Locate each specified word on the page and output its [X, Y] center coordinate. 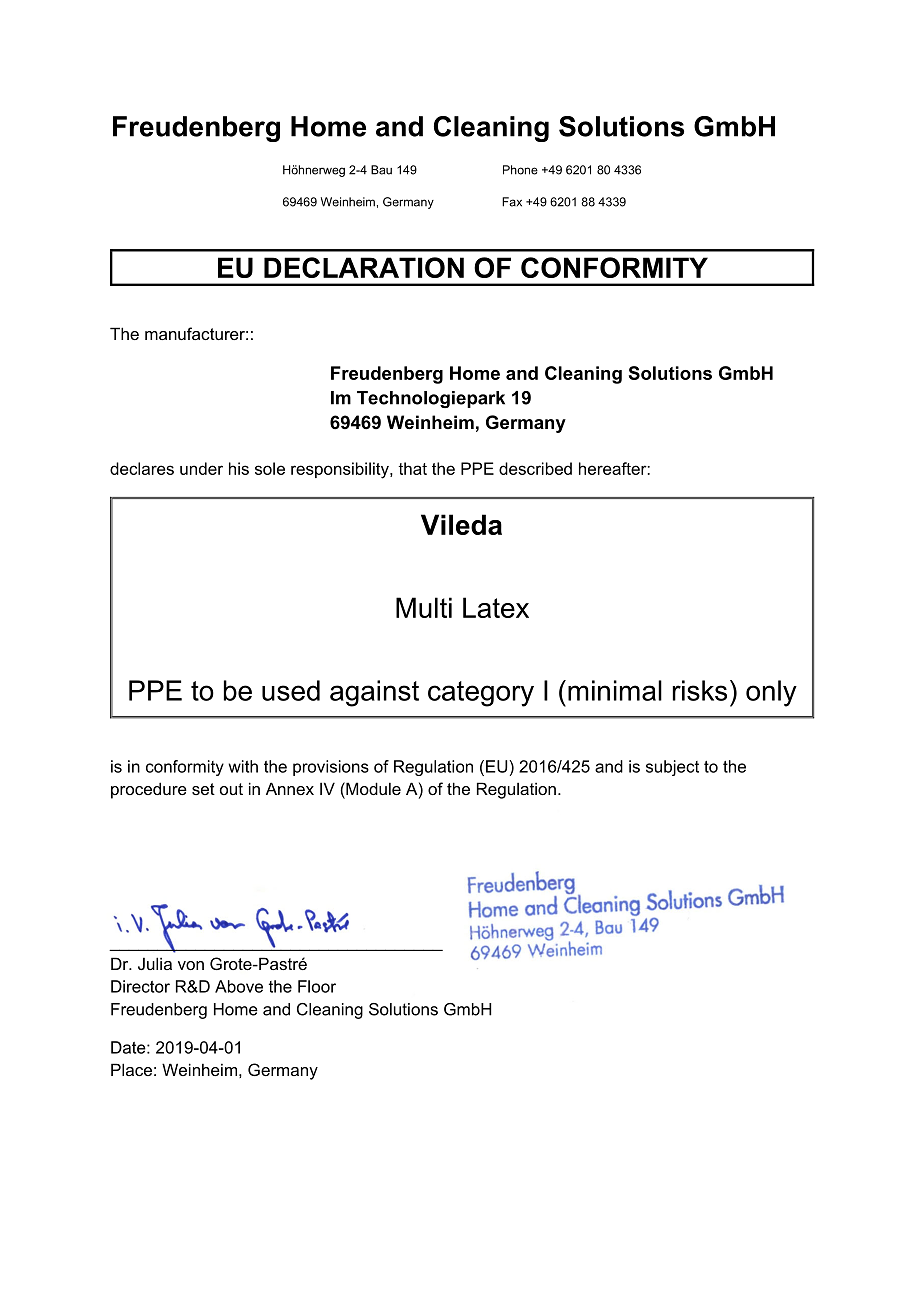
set [203, 789]
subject [672, 768]
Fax [512, 202]
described [535, 468]
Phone [520, 170]
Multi [424, 607]
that [412, 468]
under [201, 468]
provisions [331, 768]
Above [239, 986]
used [291, 690]
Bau [381, 170]
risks [700, 690]
